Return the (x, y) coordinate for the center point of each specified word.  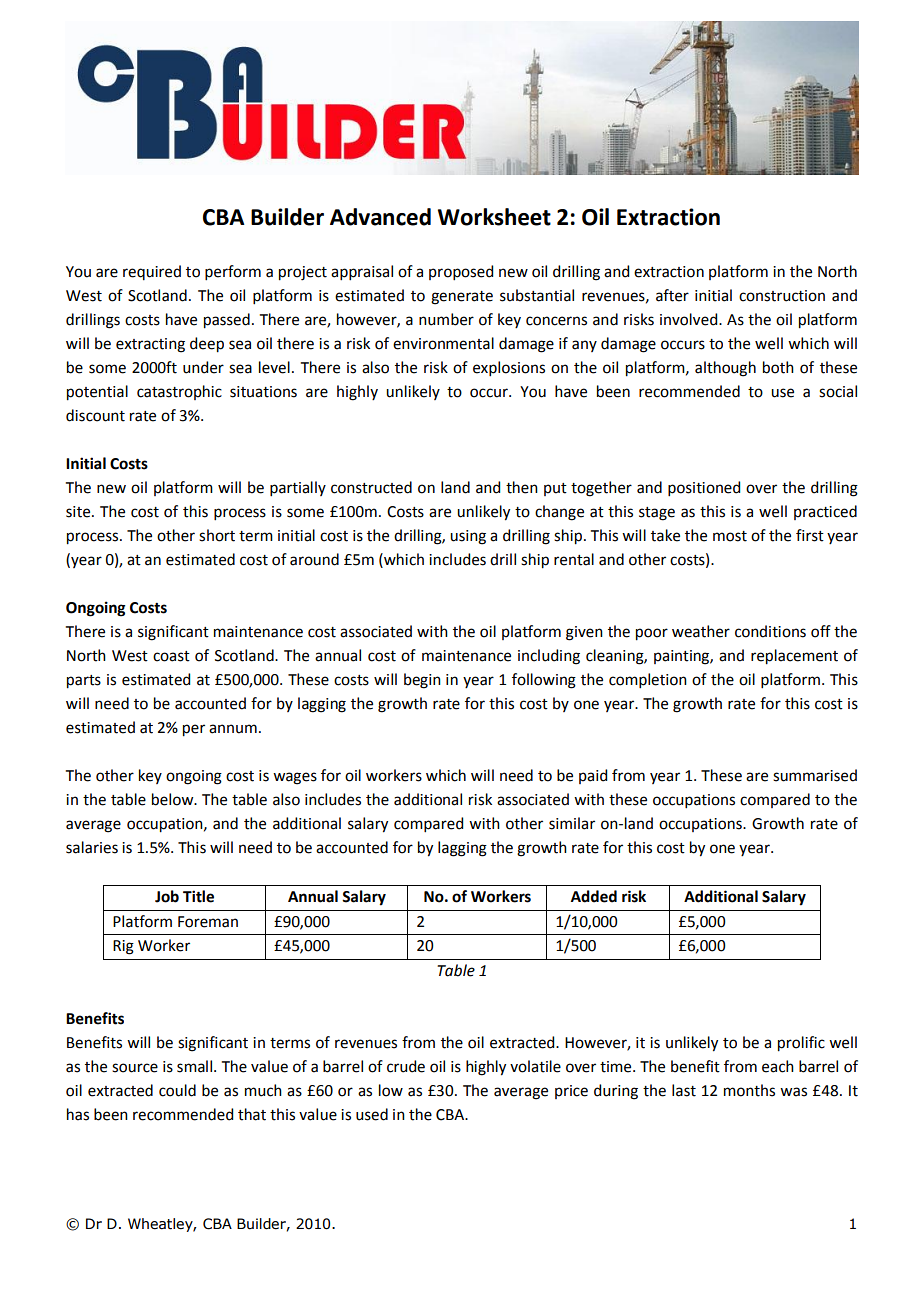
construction (782, 296)
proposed (461, 272)
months (749, 1090)
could (177, 1090)
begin (422, 681)
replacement (794, 657)
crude (406, 1066)
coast (171, 656)
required (152, 272)
